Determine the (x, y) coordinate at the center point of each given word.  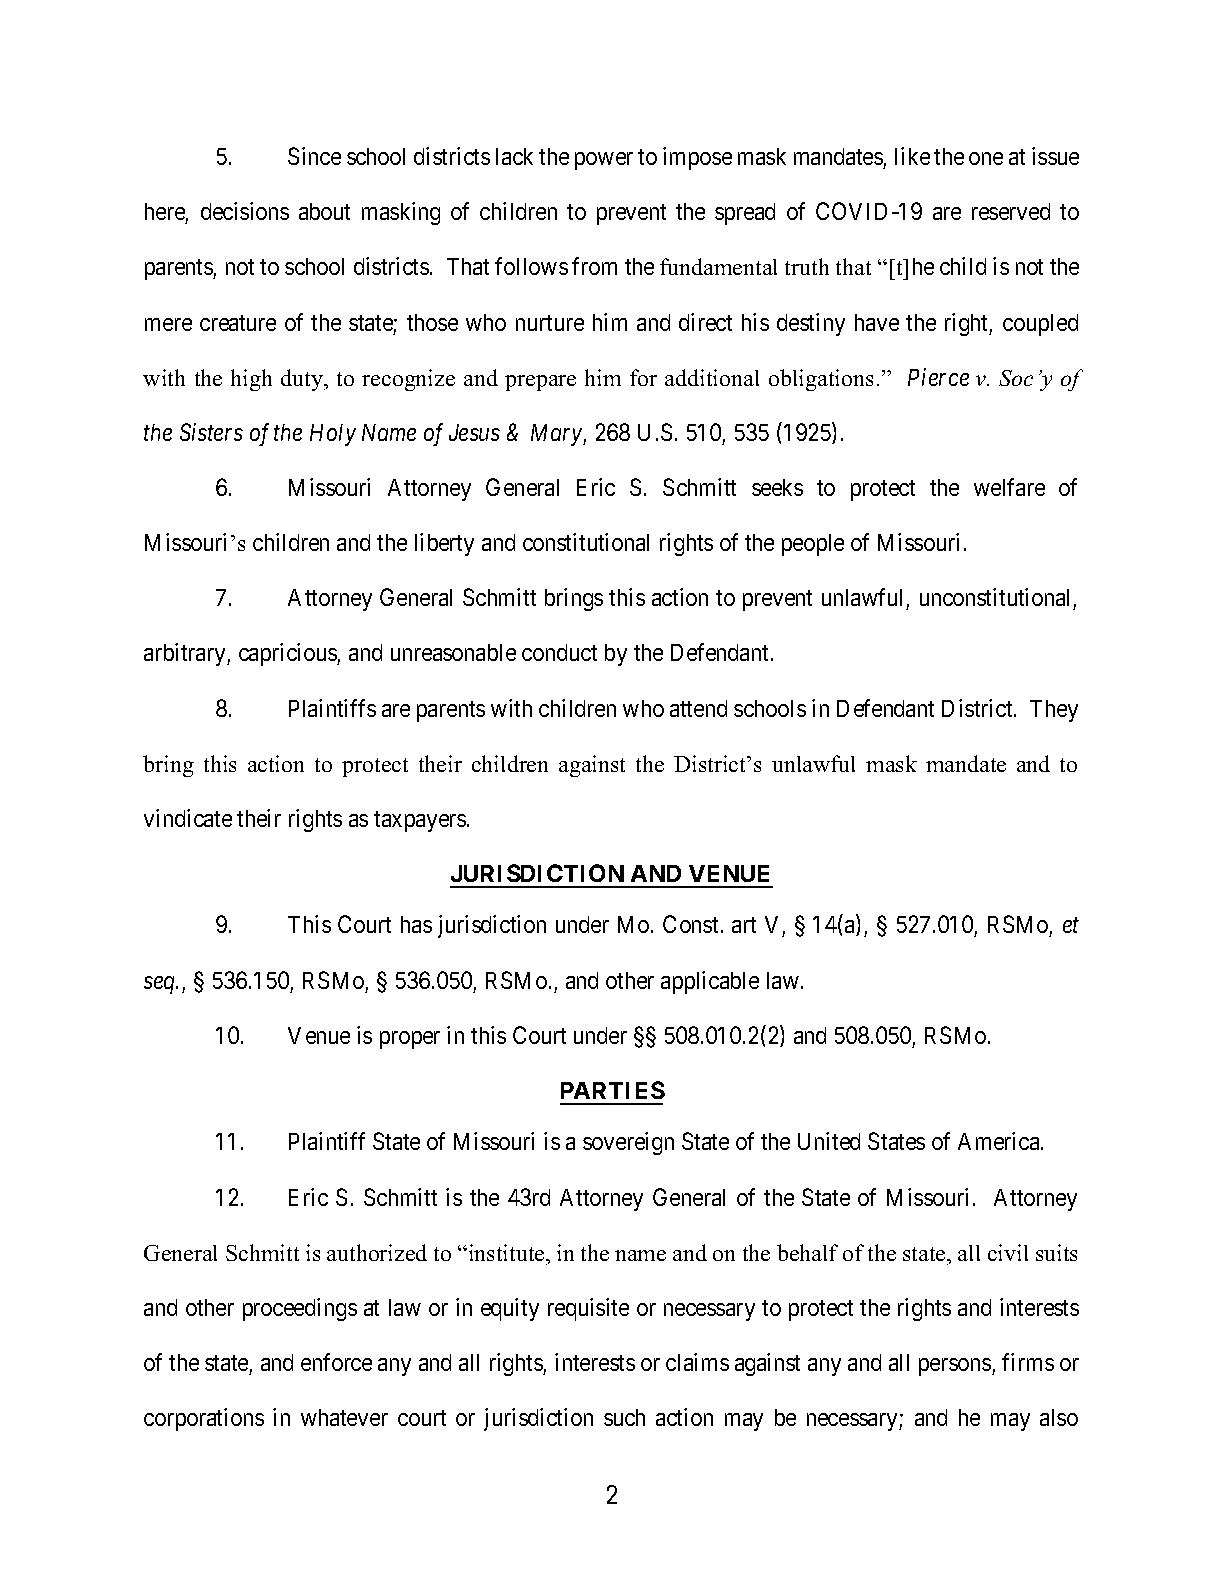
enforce (336, 1362)
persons (956, 1367)
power (604, 161)
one (986, 158)
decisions (245, 211)
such (624, 1417)
